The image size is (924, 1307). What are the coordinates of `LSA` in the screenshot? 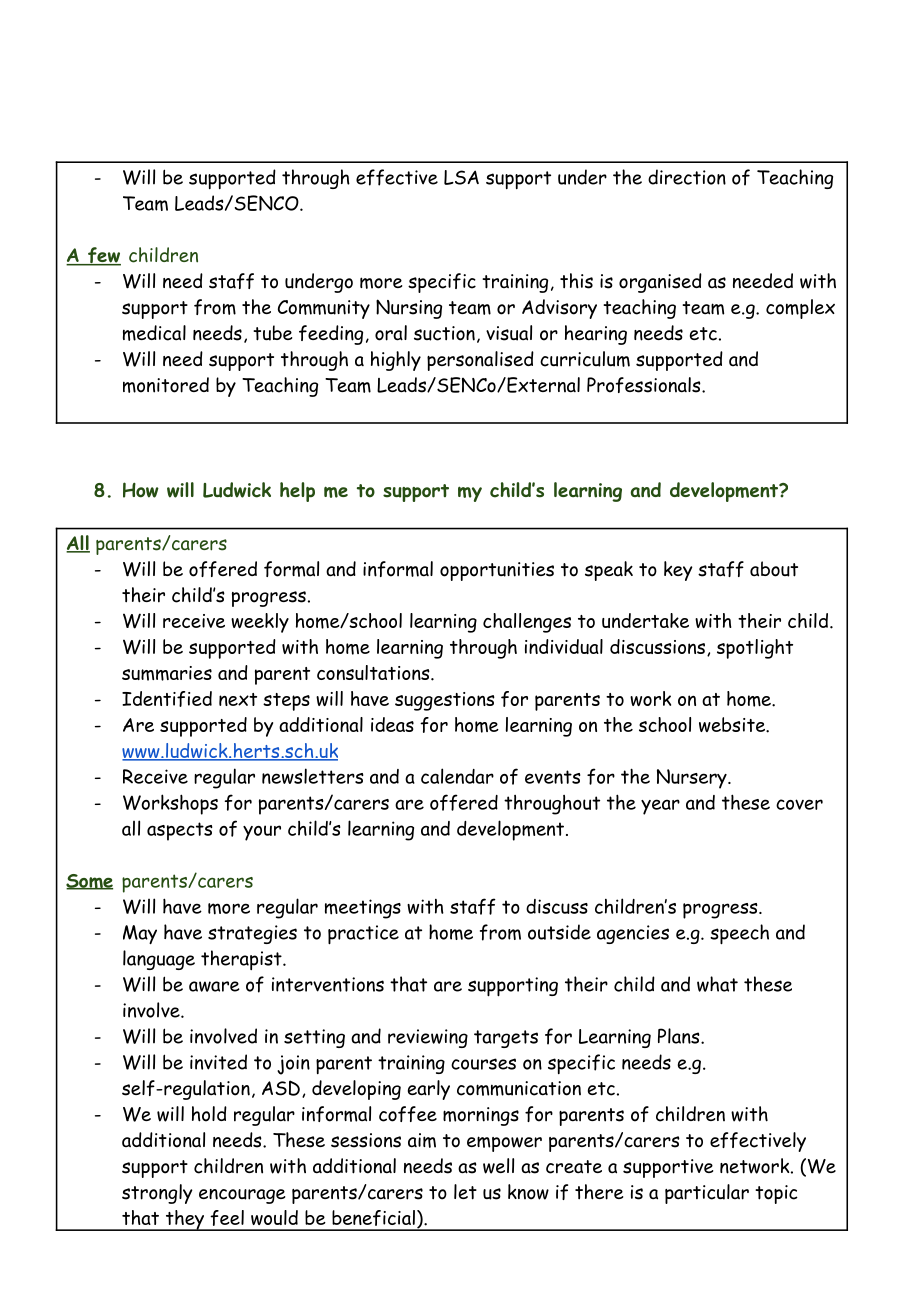 It's located at (461, 177).
